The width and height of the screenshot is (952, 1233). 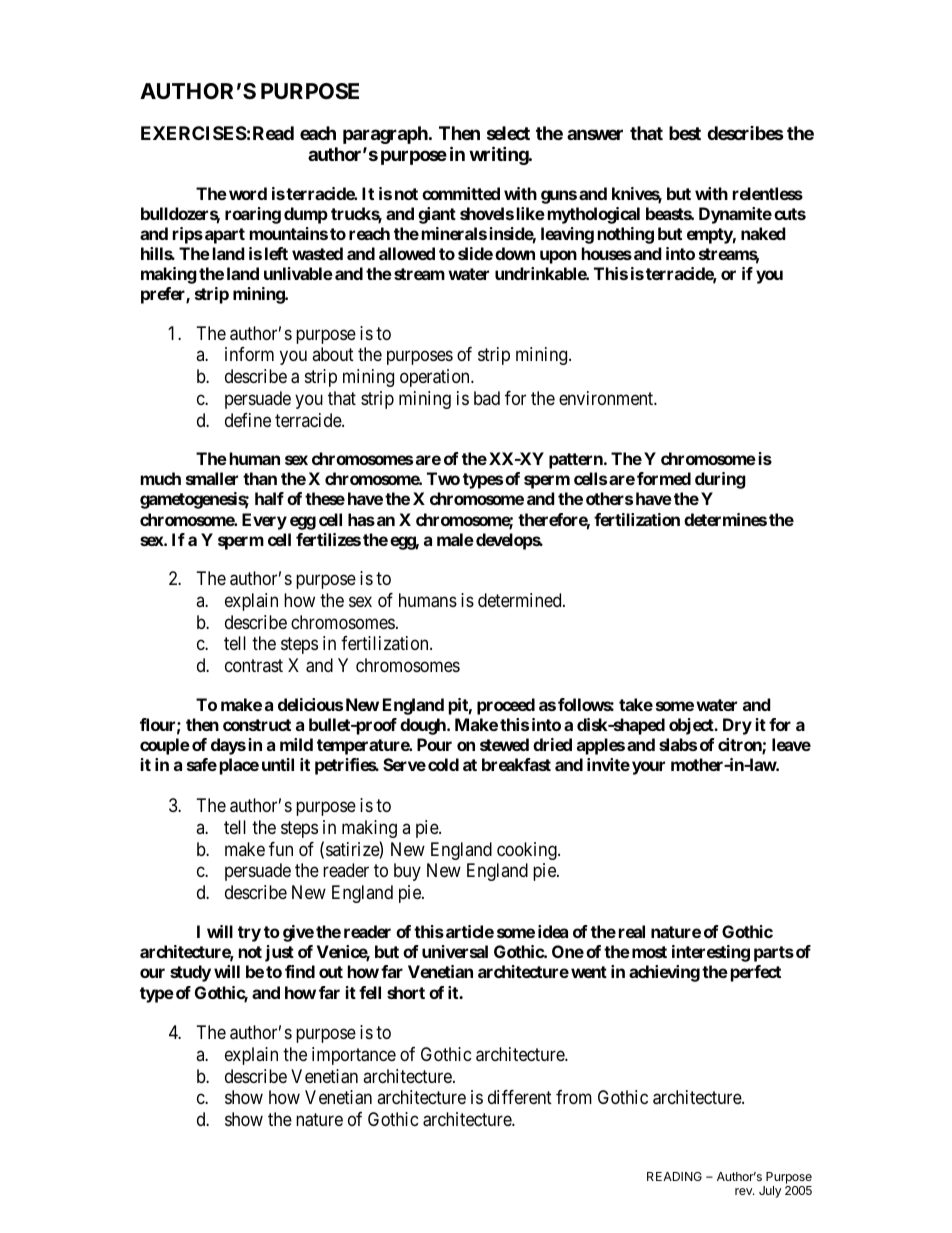 I want to click on different, so click(x=520, y=1097).
